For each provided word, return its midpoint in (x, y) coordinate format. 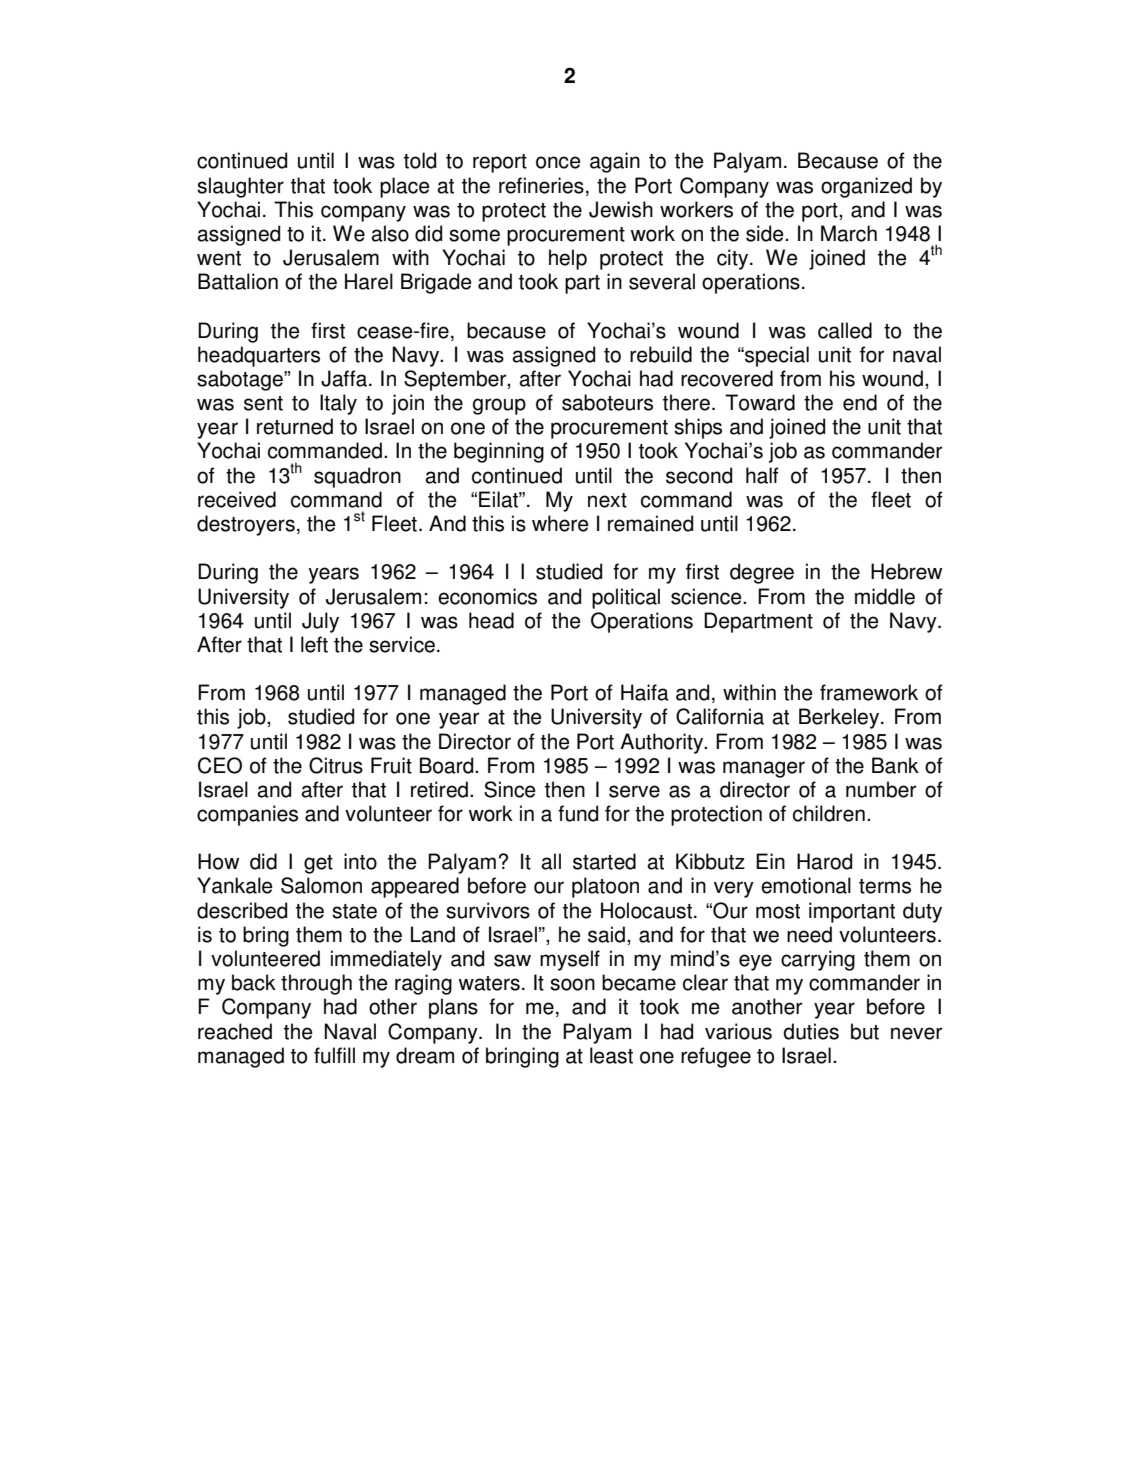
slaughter (240, 187)
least (611, 1055)
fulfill (334, 1055)
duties (811, 1031)
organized (866, 187)
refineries (541, 185)
